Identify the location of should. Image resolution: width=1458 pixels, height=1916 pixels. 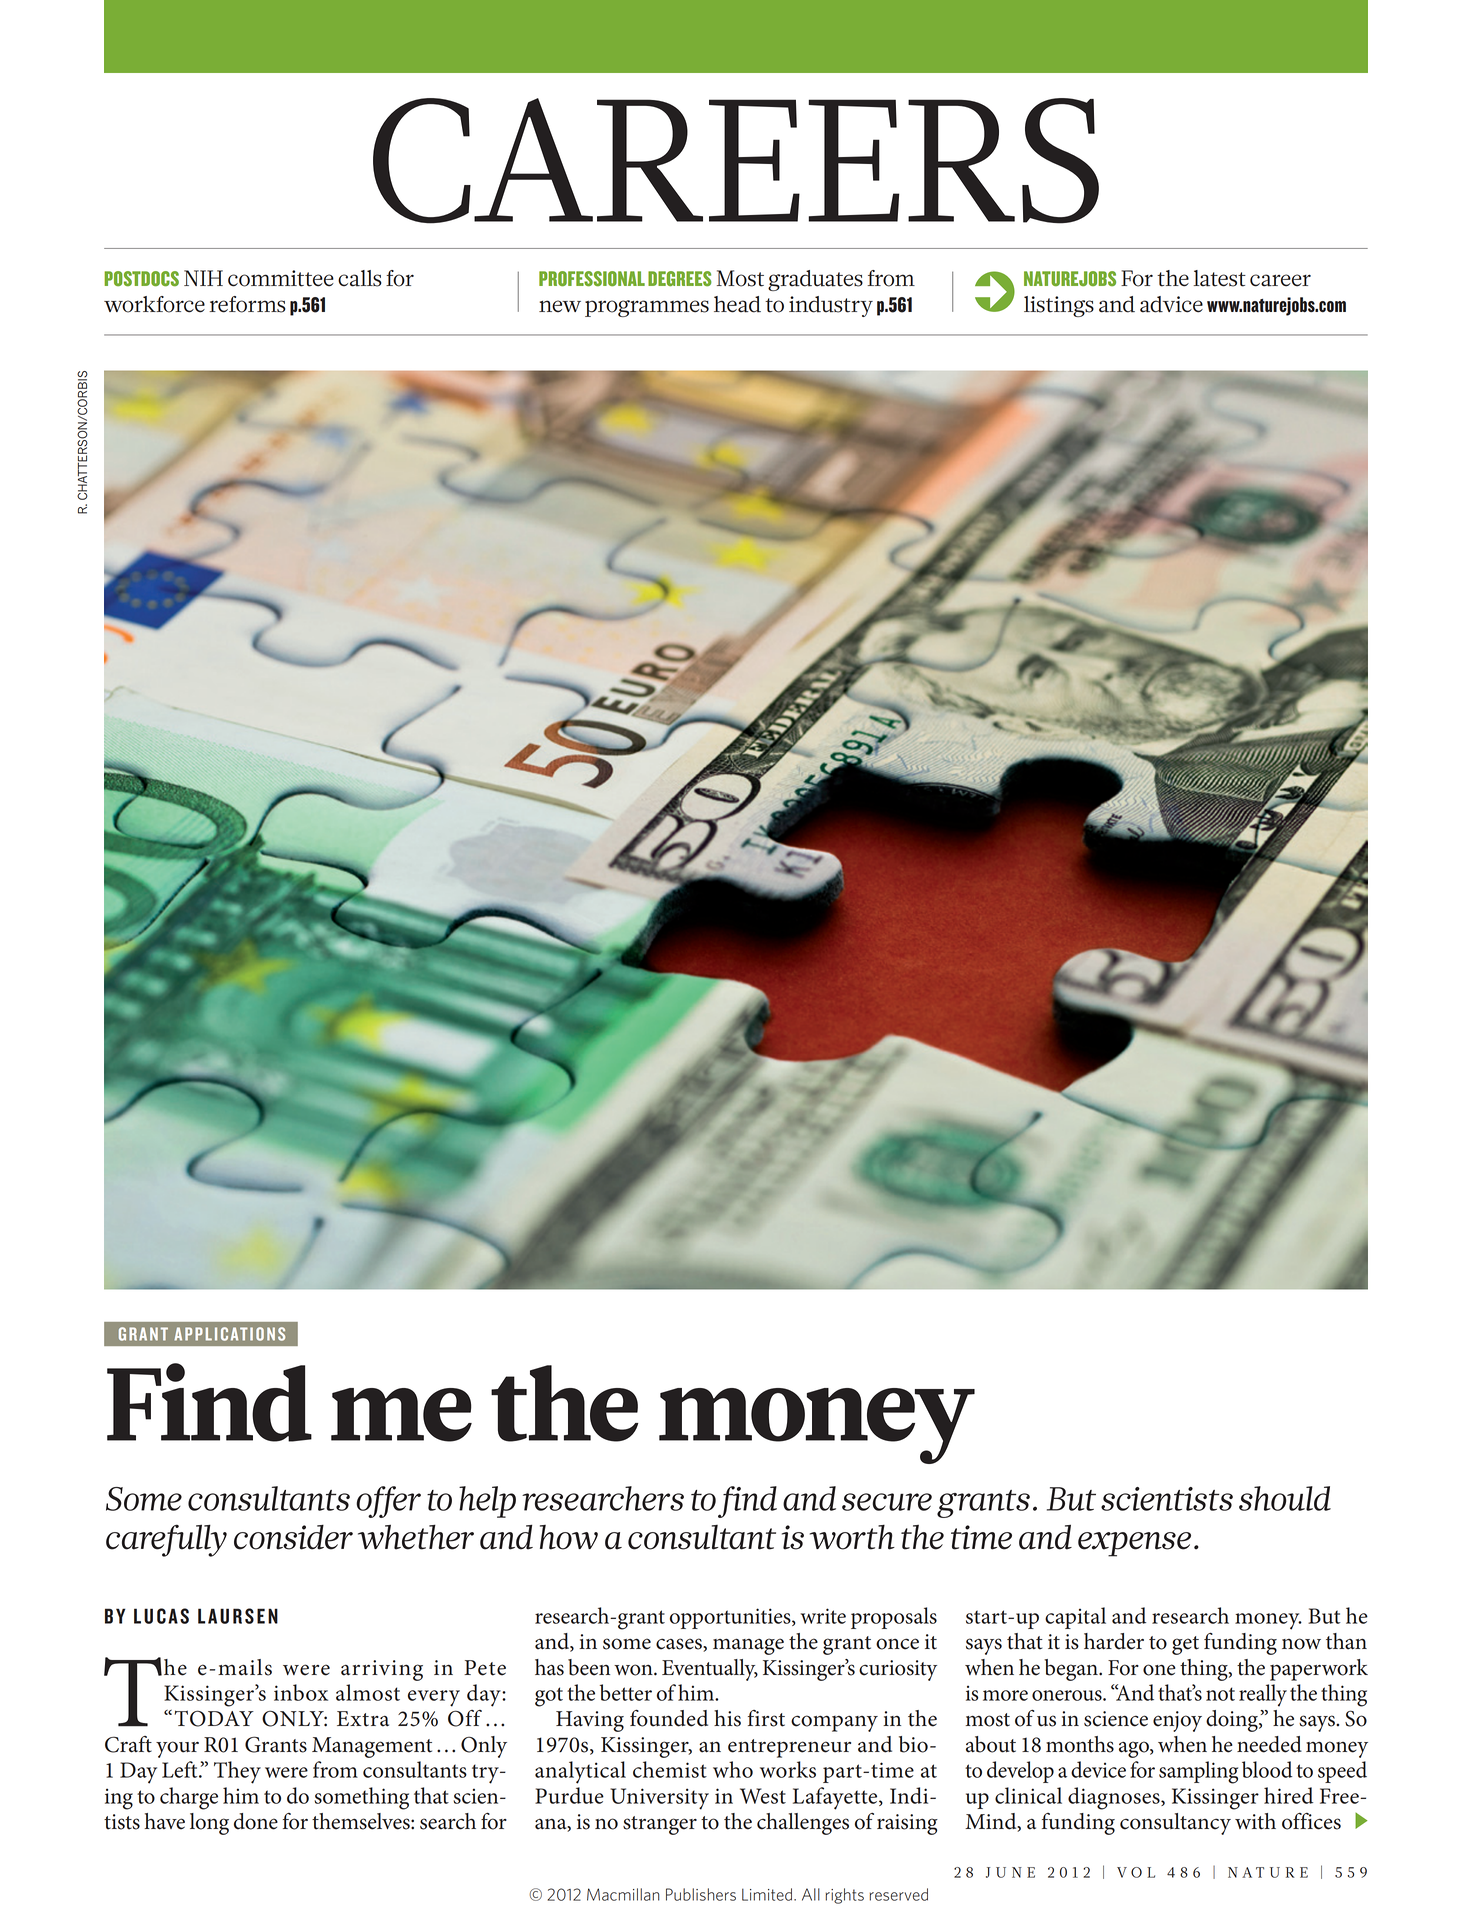
(1285, 1498).
